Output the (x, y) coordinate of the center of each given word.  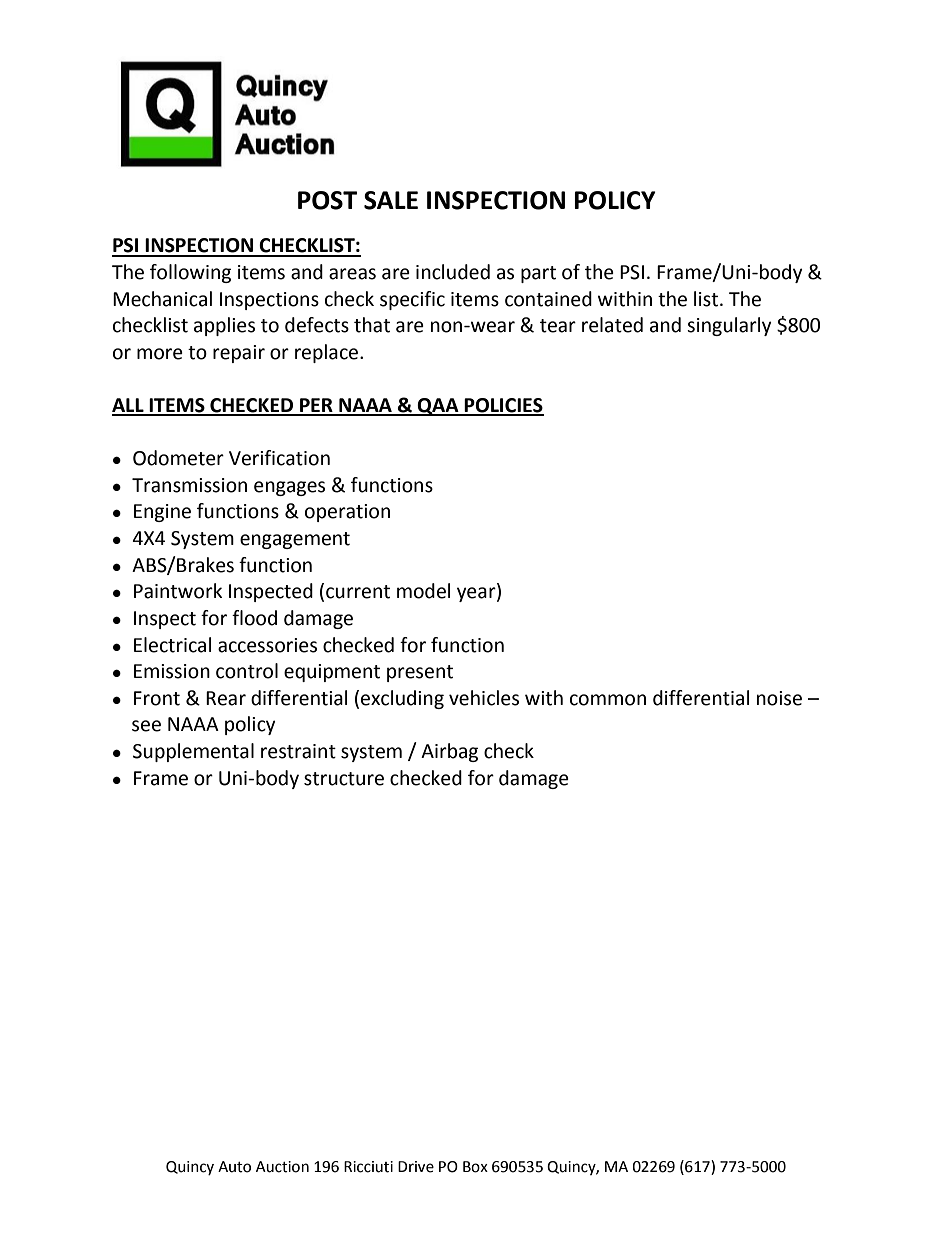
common (608, 700)
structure (344, 779)
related (612, 325)
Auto (234, 1167)
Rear (226, 698)
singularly (729, 326)
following (190, 273)
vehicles (484, 698)
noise (779, 698)
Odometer (178, 458)
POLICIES (503, 406)
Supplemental (193, 752)
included (453, 272)
